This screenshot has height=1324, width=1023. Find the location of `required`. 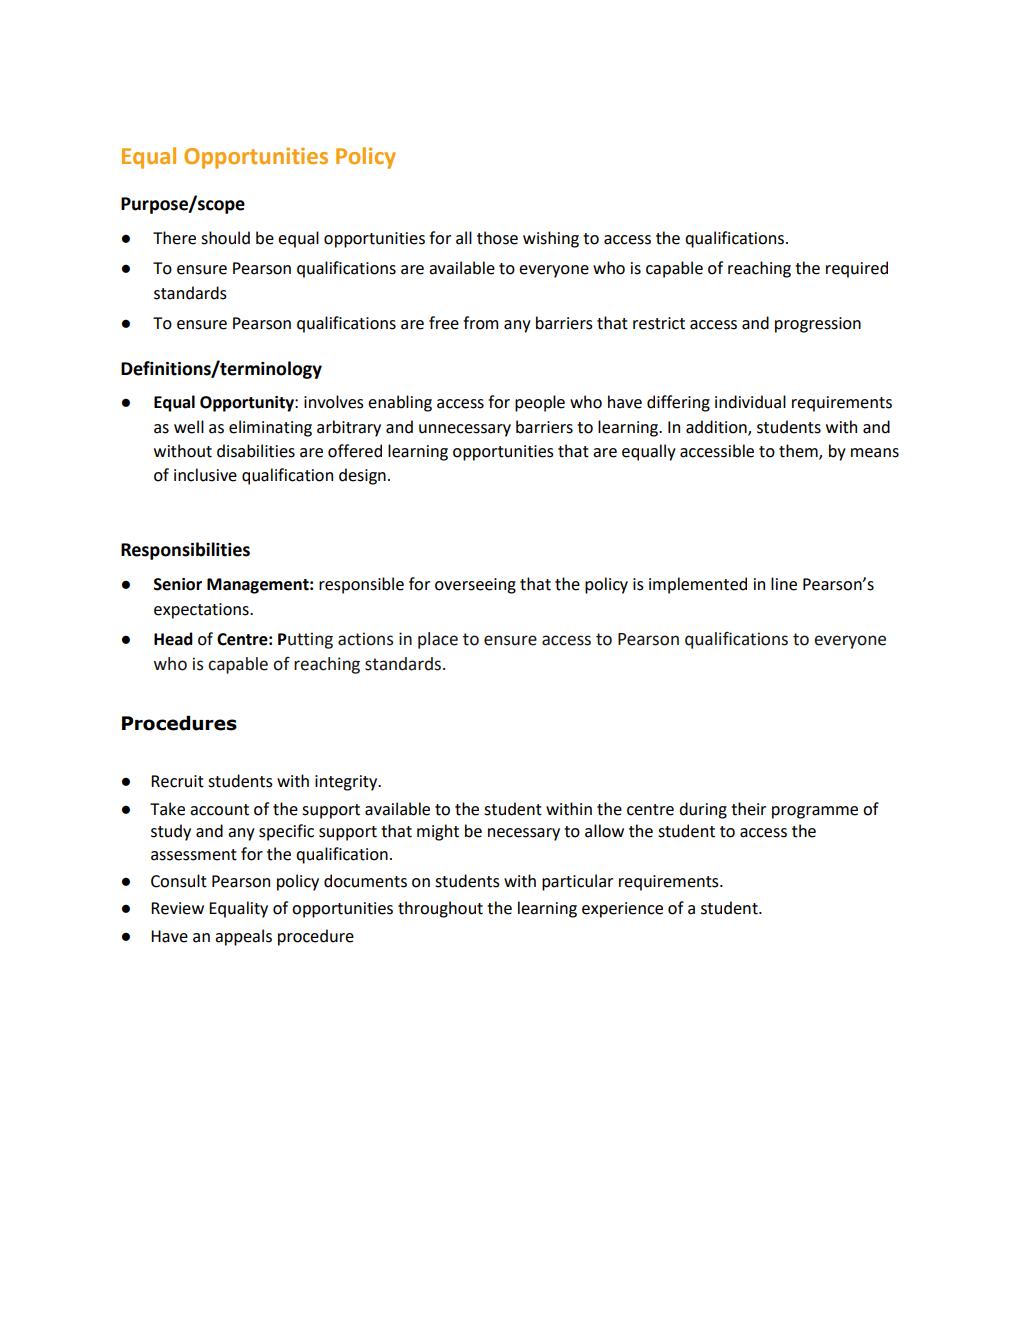

required is located at coordinates (857, 269).
